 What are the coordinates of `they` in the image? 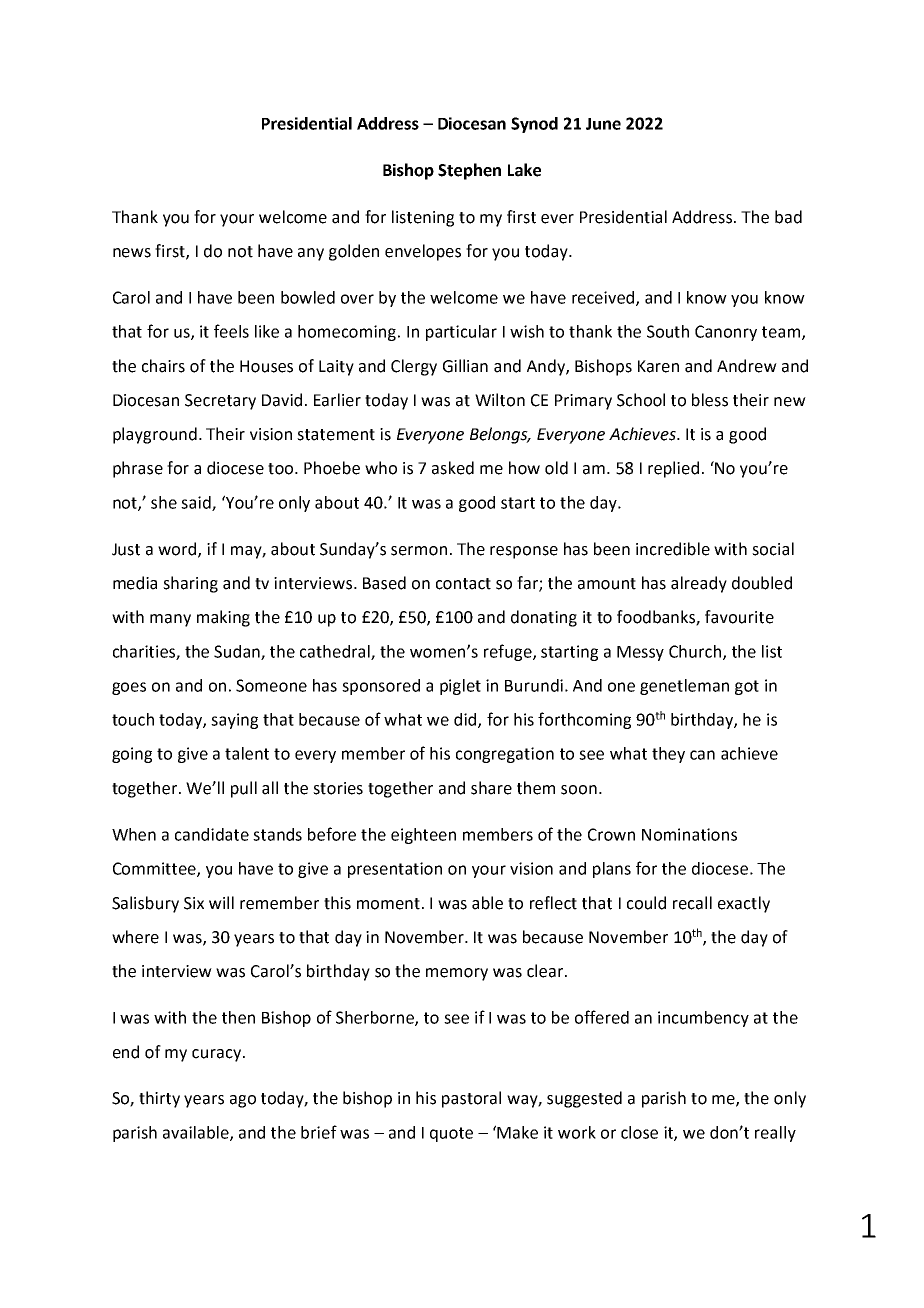 It's located at (668, 755).
